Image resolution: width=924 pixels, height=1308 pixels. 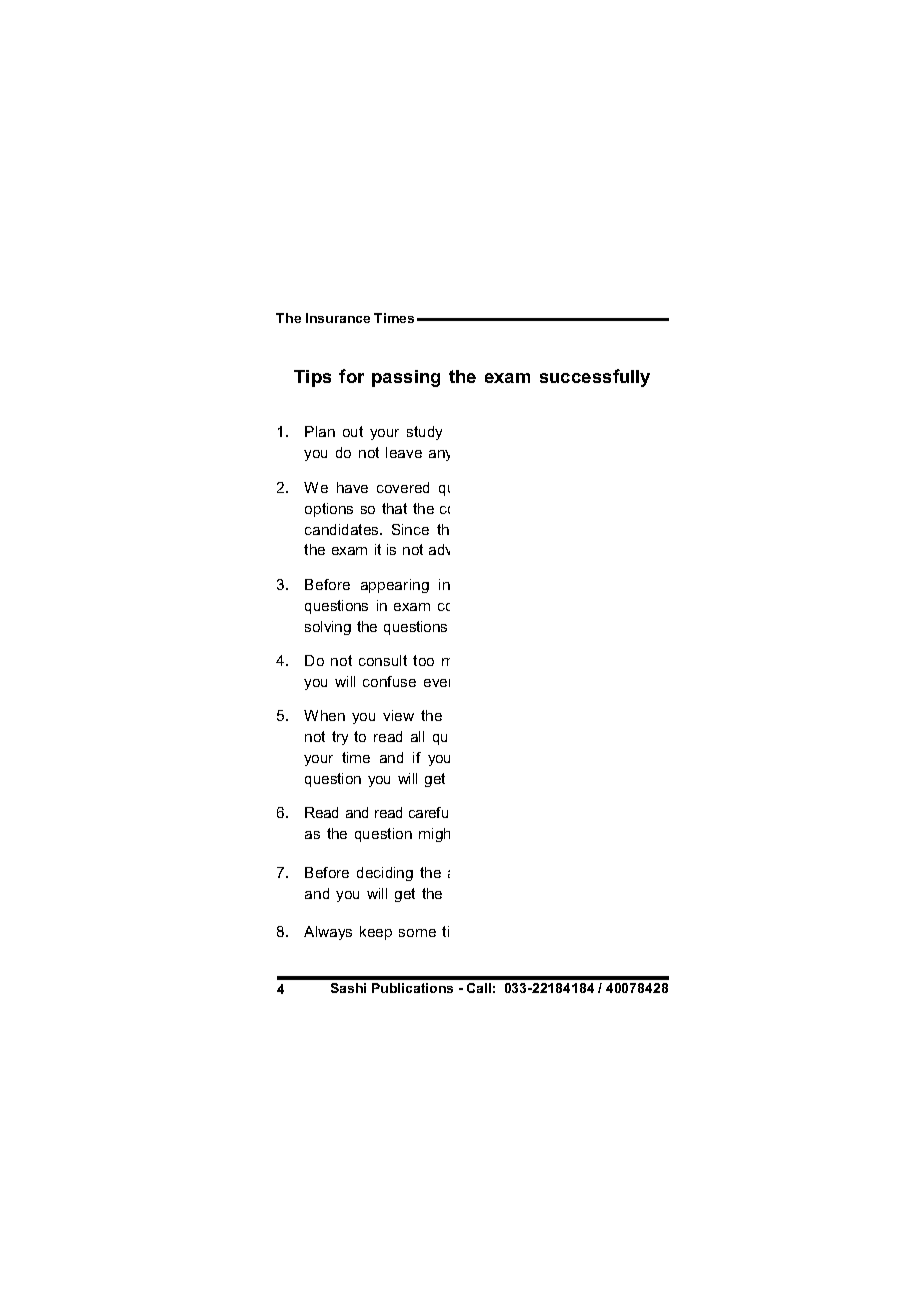 I want to click on Publications, so click(x=412, y=988).
